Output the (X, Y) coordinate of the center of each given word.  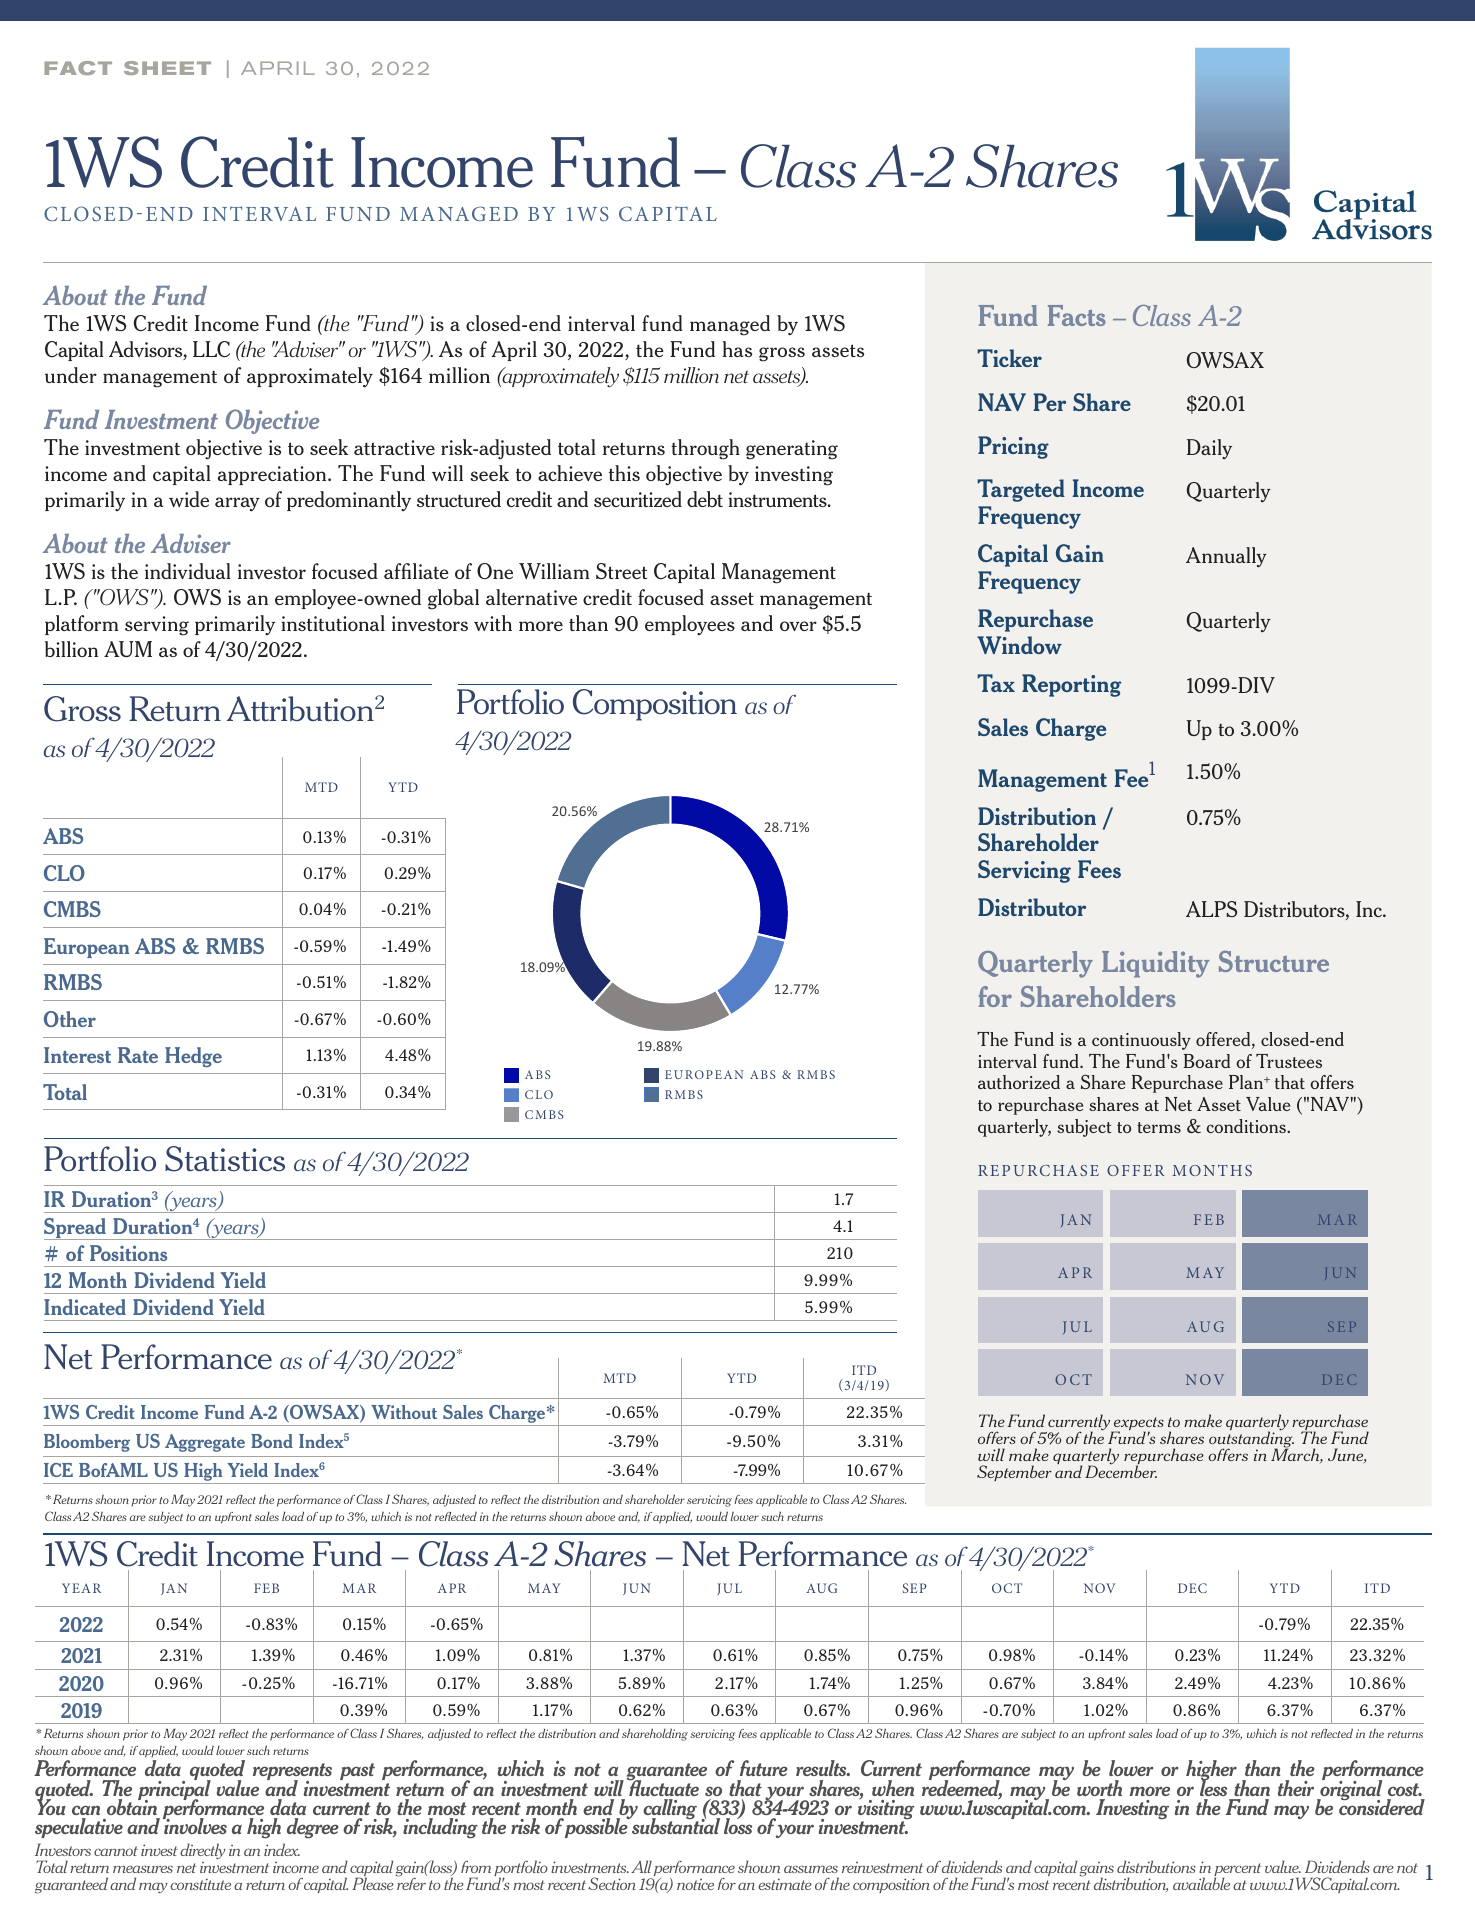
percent (1237, 1871)
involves (195, 1825)
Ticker (1009, 358)
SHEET (167, 68)
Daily (1209, 449)
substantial (675, 1825)
